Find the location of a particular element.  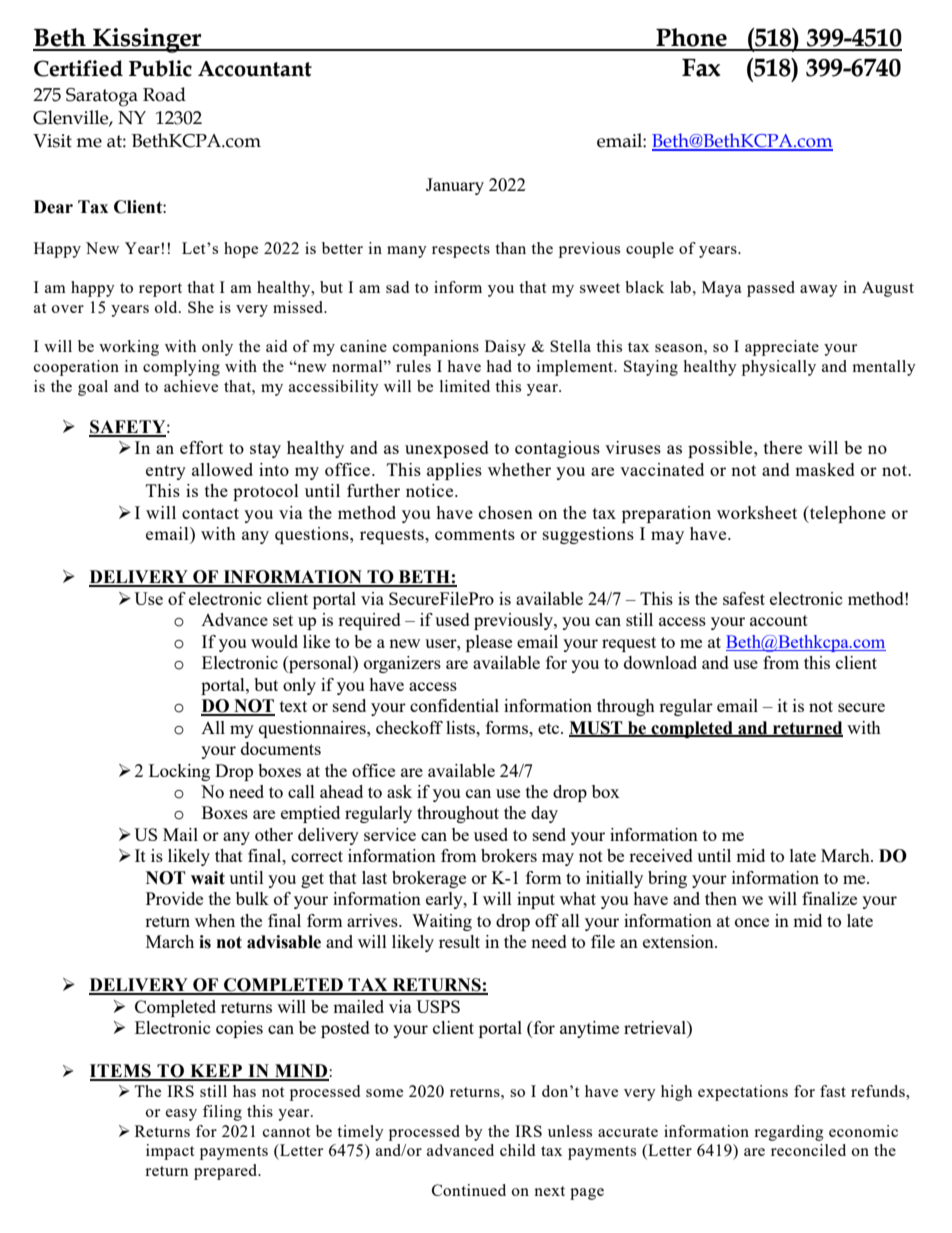

would is located at coordinates (274, 641).
